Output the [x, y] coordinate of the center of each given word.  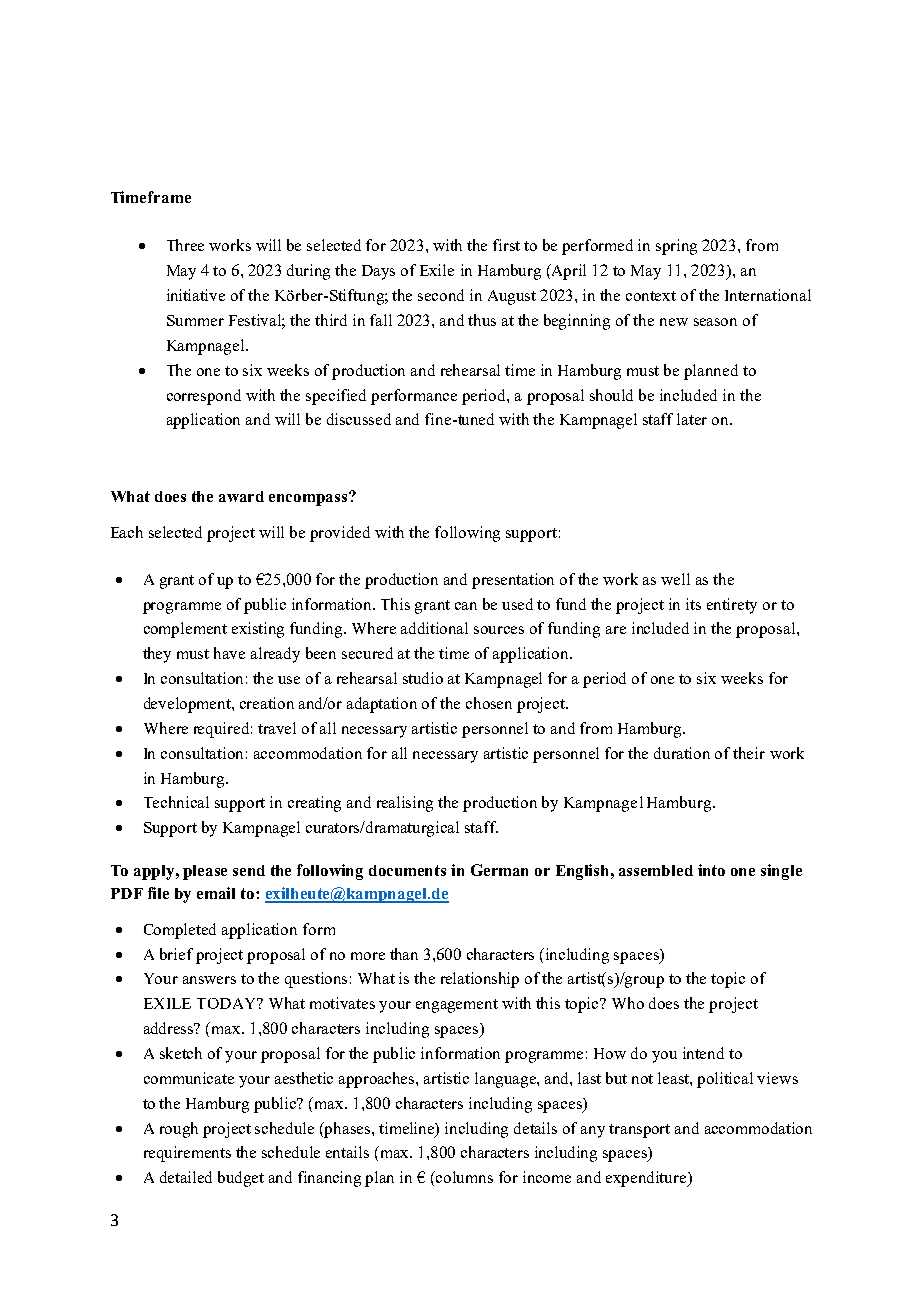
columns [463, 1177]
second [441, 295]
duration [682, 753]
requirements [187, 1154]
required [223, 730]
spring [676, 247]
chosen [489, 703]
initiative [196, 295]
